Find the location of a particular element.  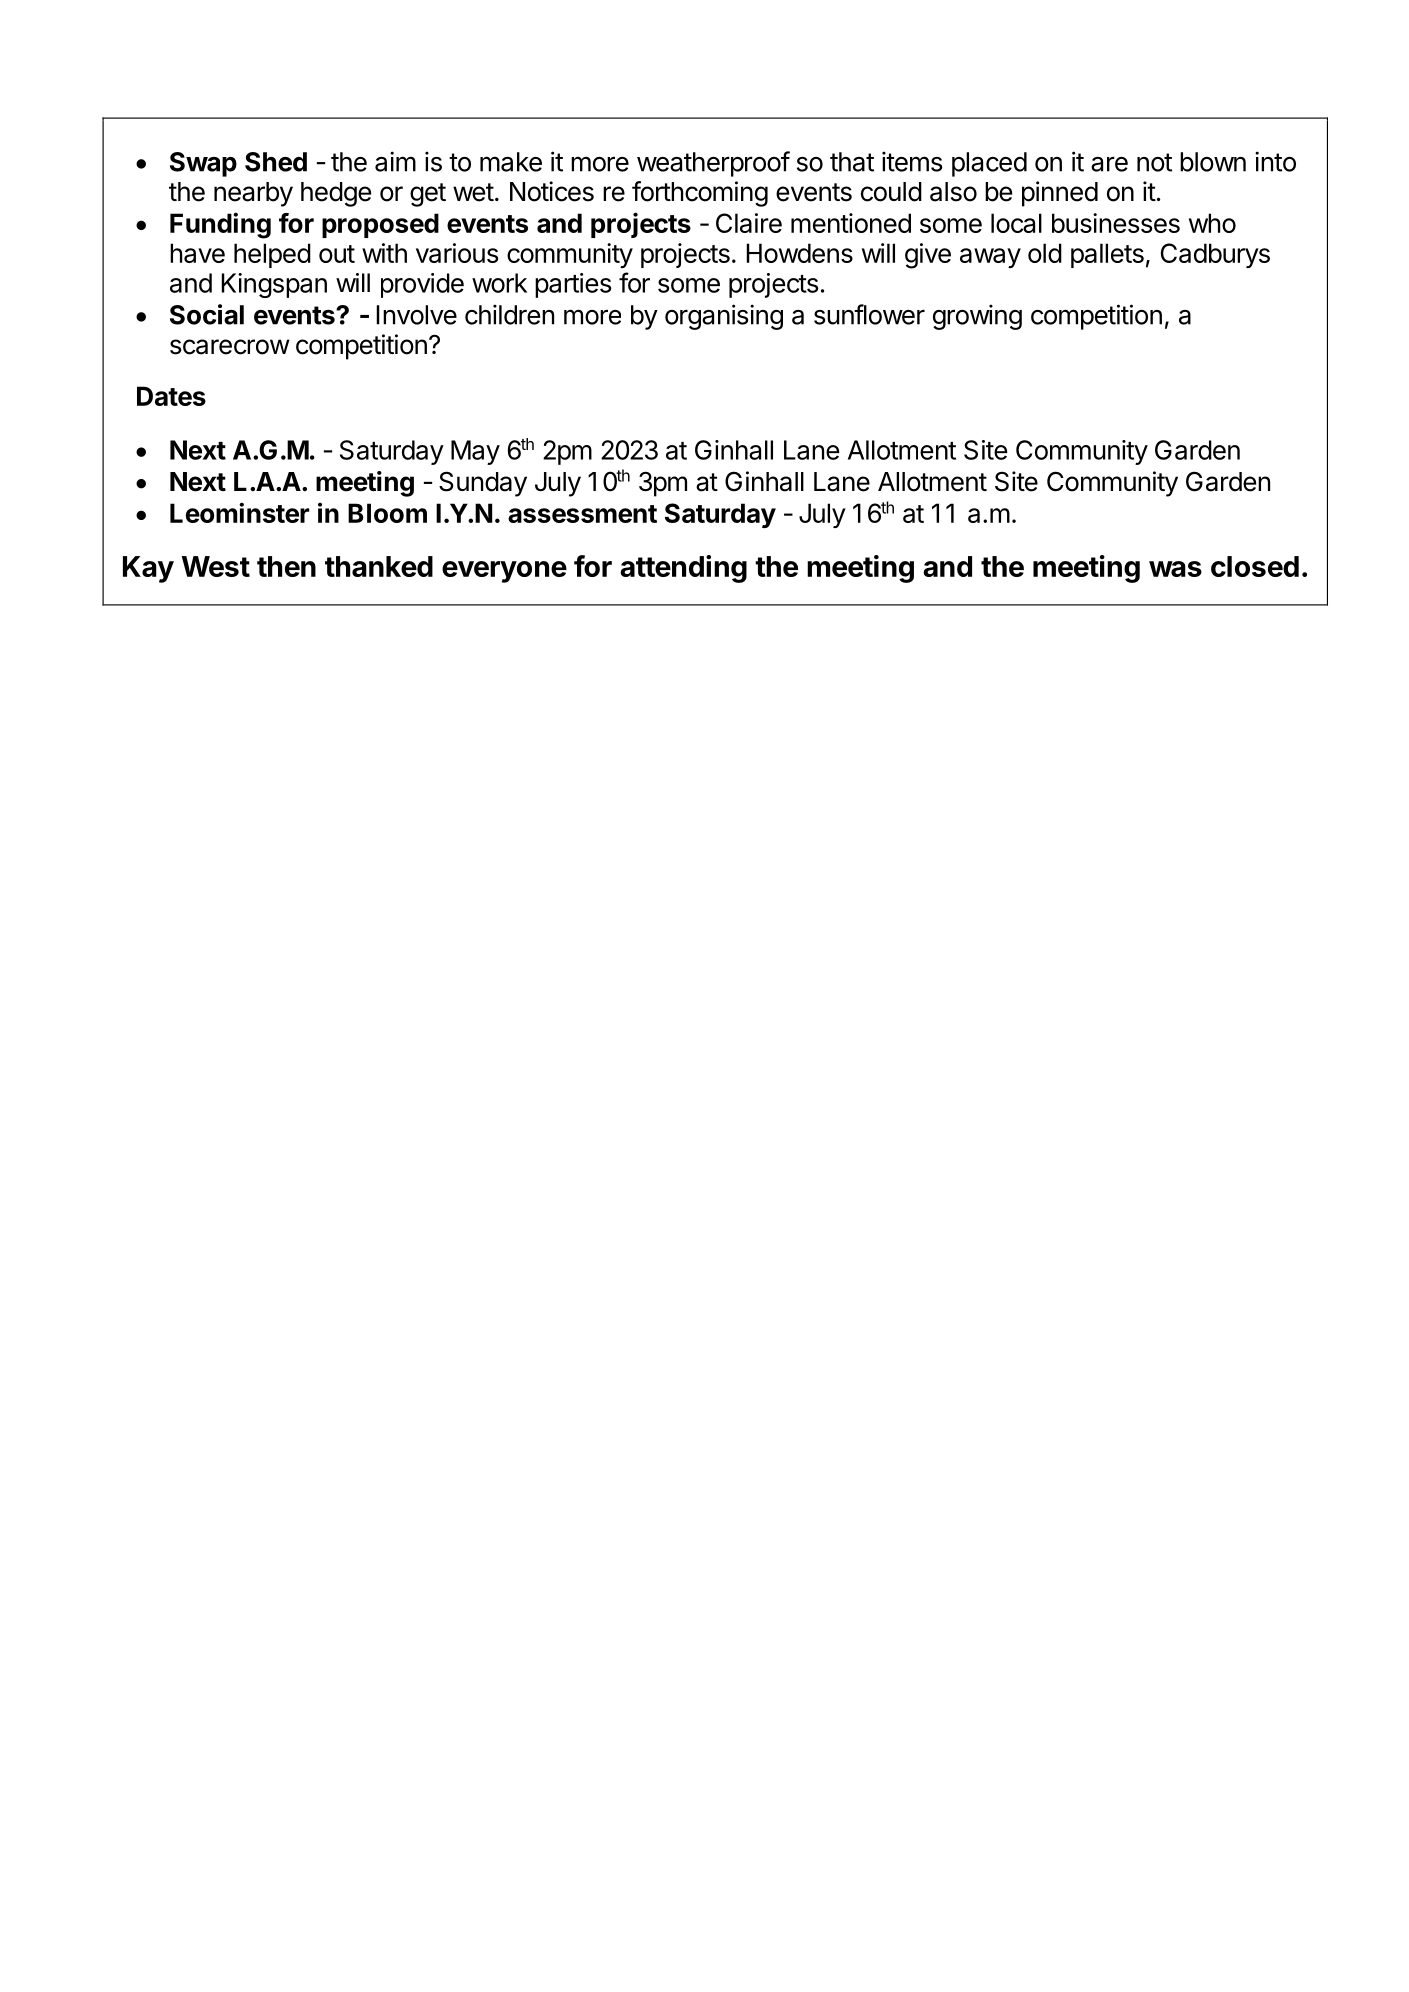

Shed is located at coordinates (276, 162).
